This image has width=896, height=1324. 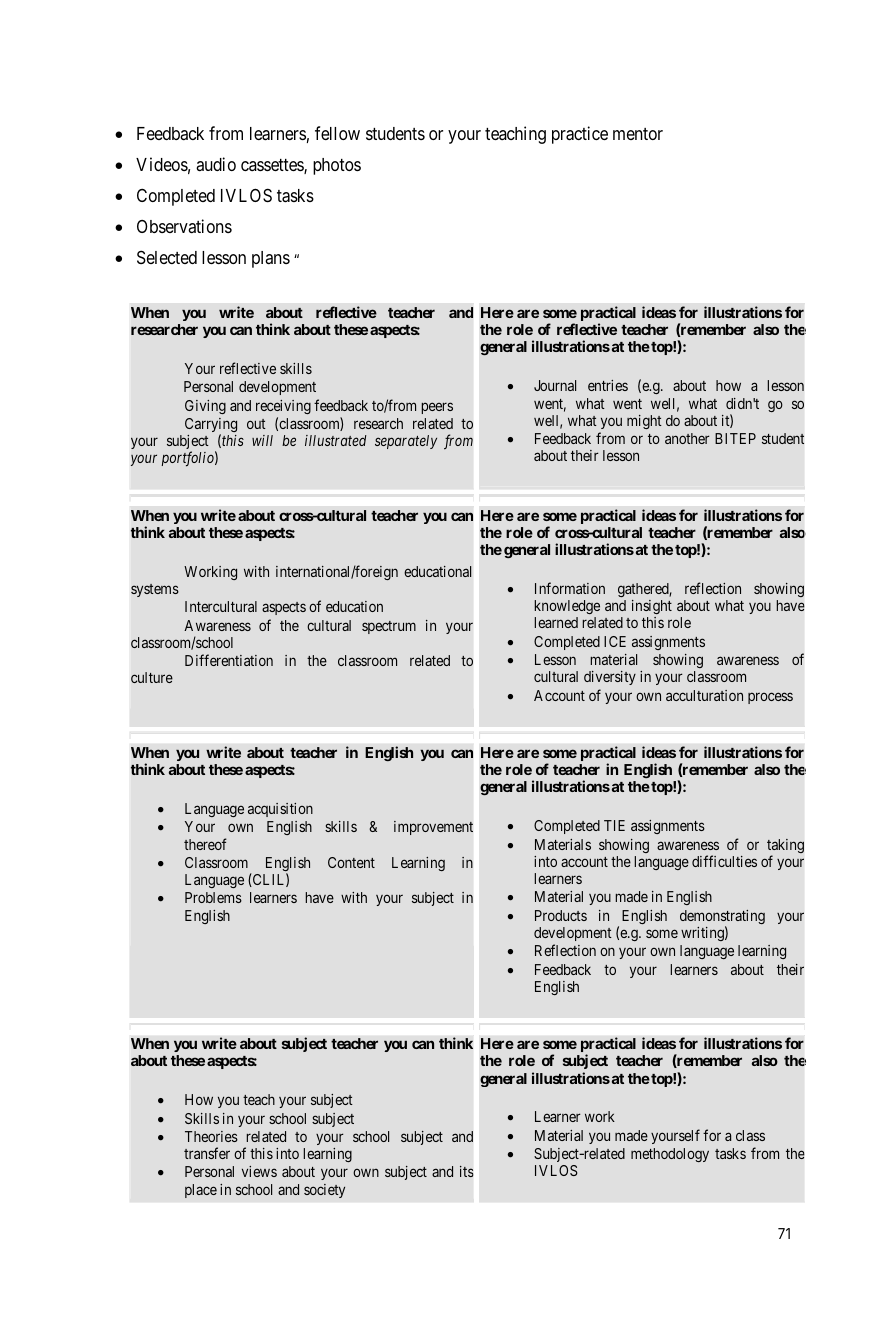 I want to click on practice, so click(x=580, y=135).
